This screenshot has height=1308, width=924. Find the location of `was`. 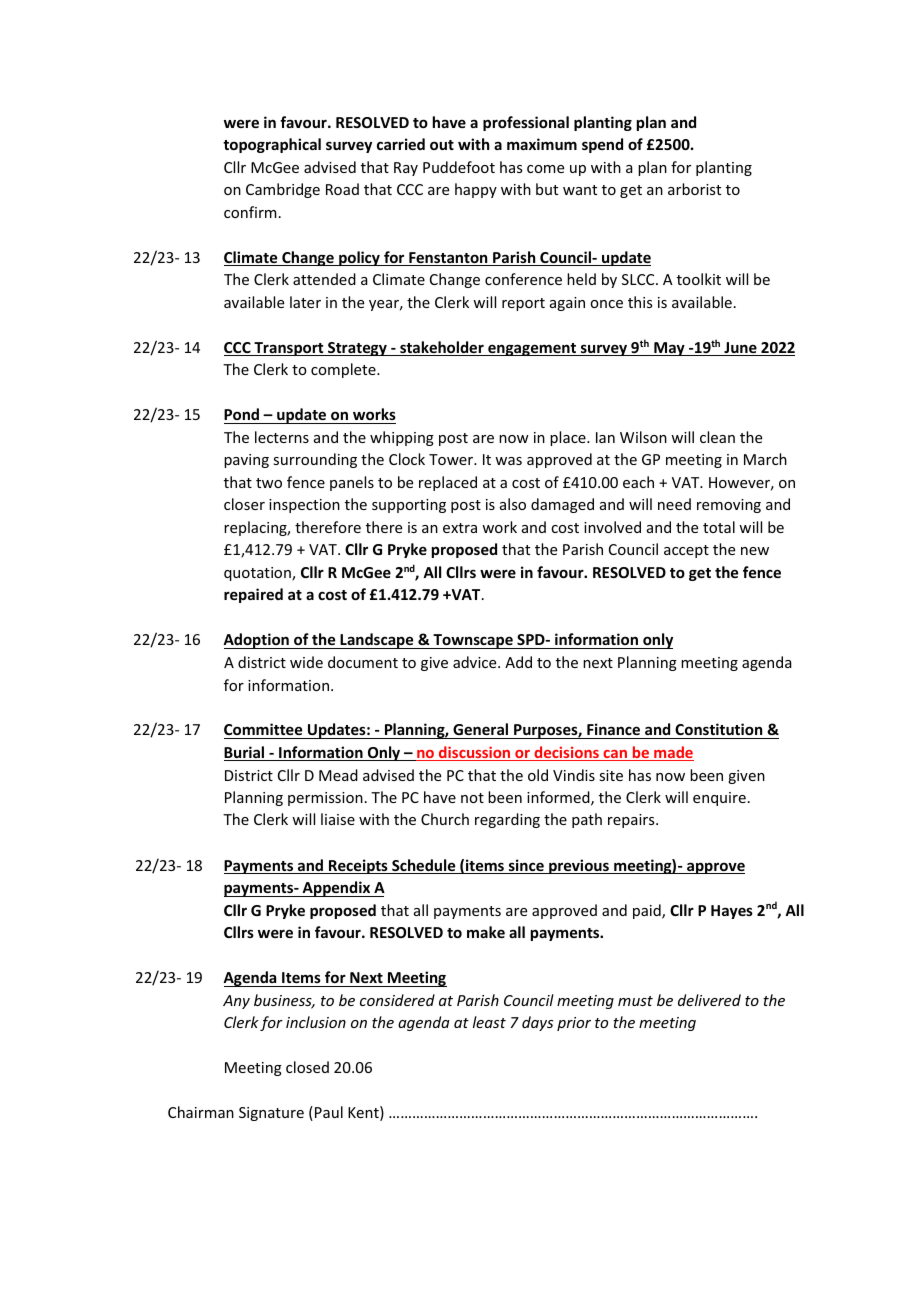

was is located at coordinates (508, 461).
